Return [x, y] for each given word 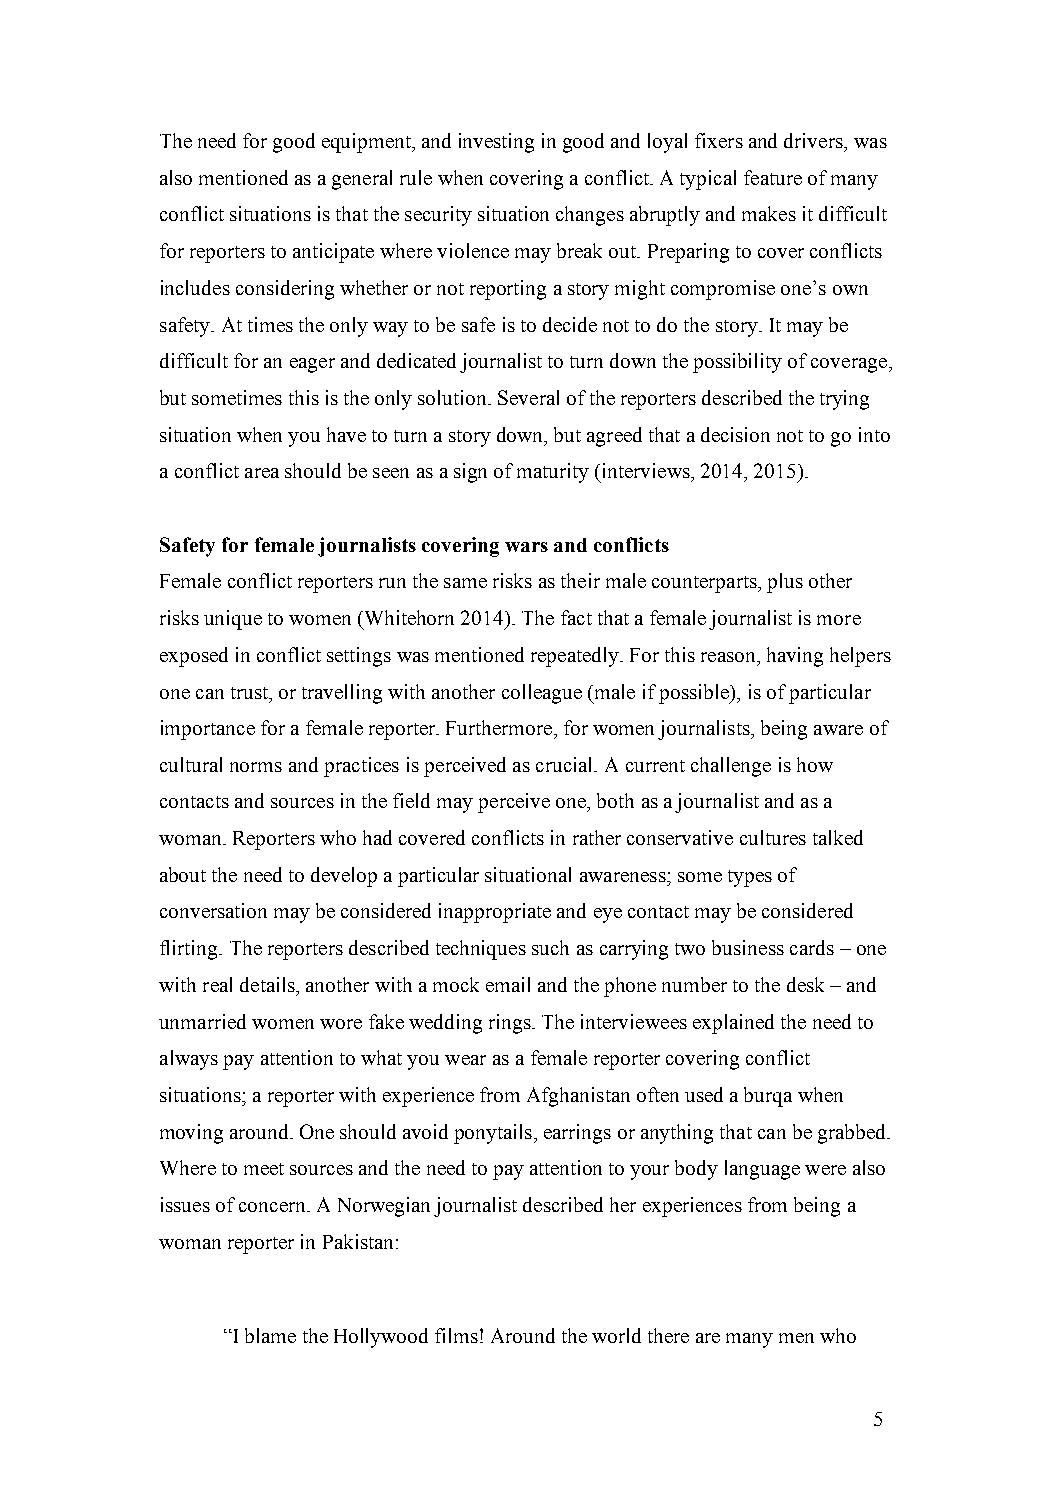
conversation [213, 910]
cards [812, 947]
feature [773, 177]
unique [233, 620]
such [550, 947]
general [362, 180]
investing [496, 143]
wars [526, 547]
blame [270, 1335]
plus [785, 583]
